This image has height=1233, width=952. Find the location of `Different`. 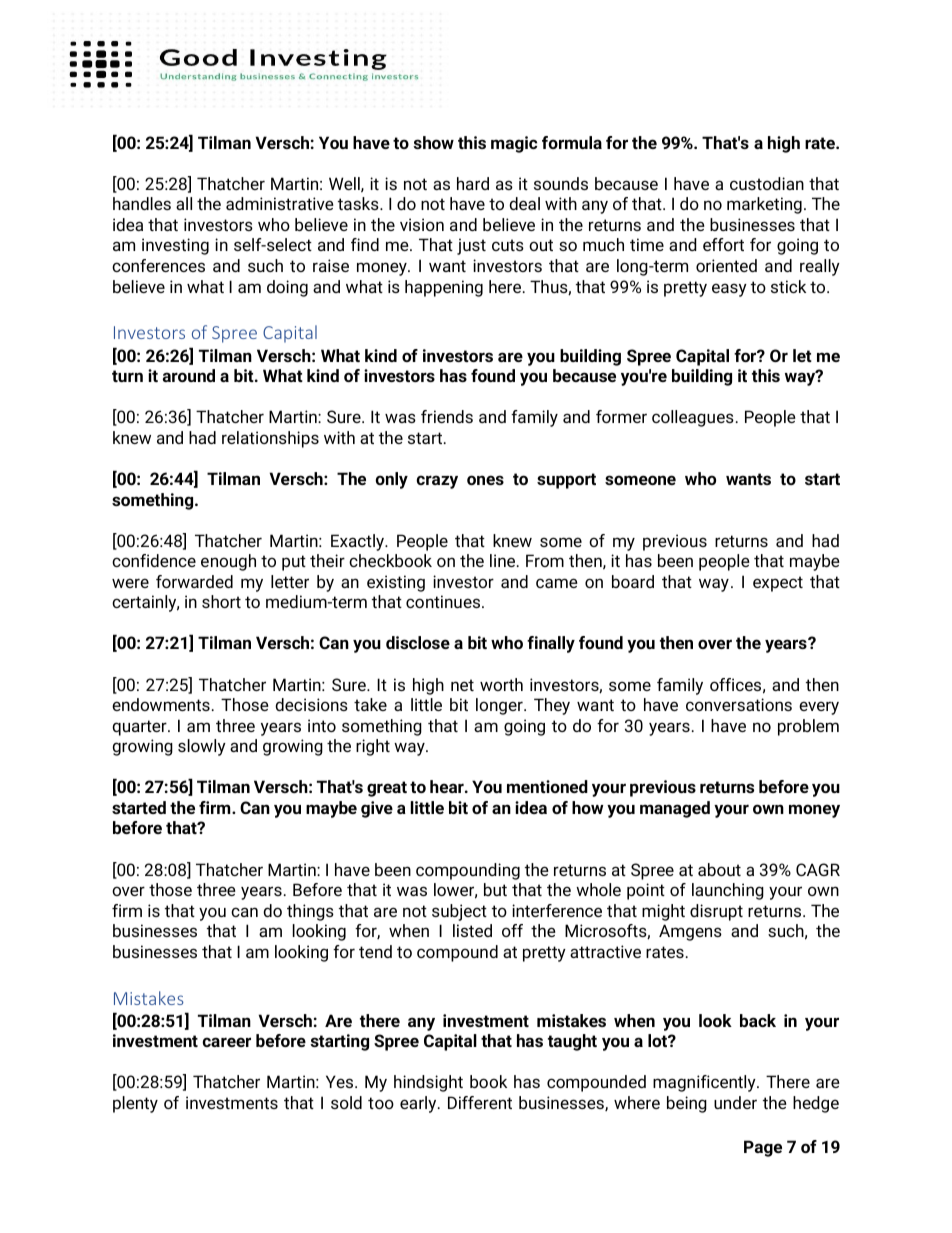

Different is located at coordinates (480, 1102).
